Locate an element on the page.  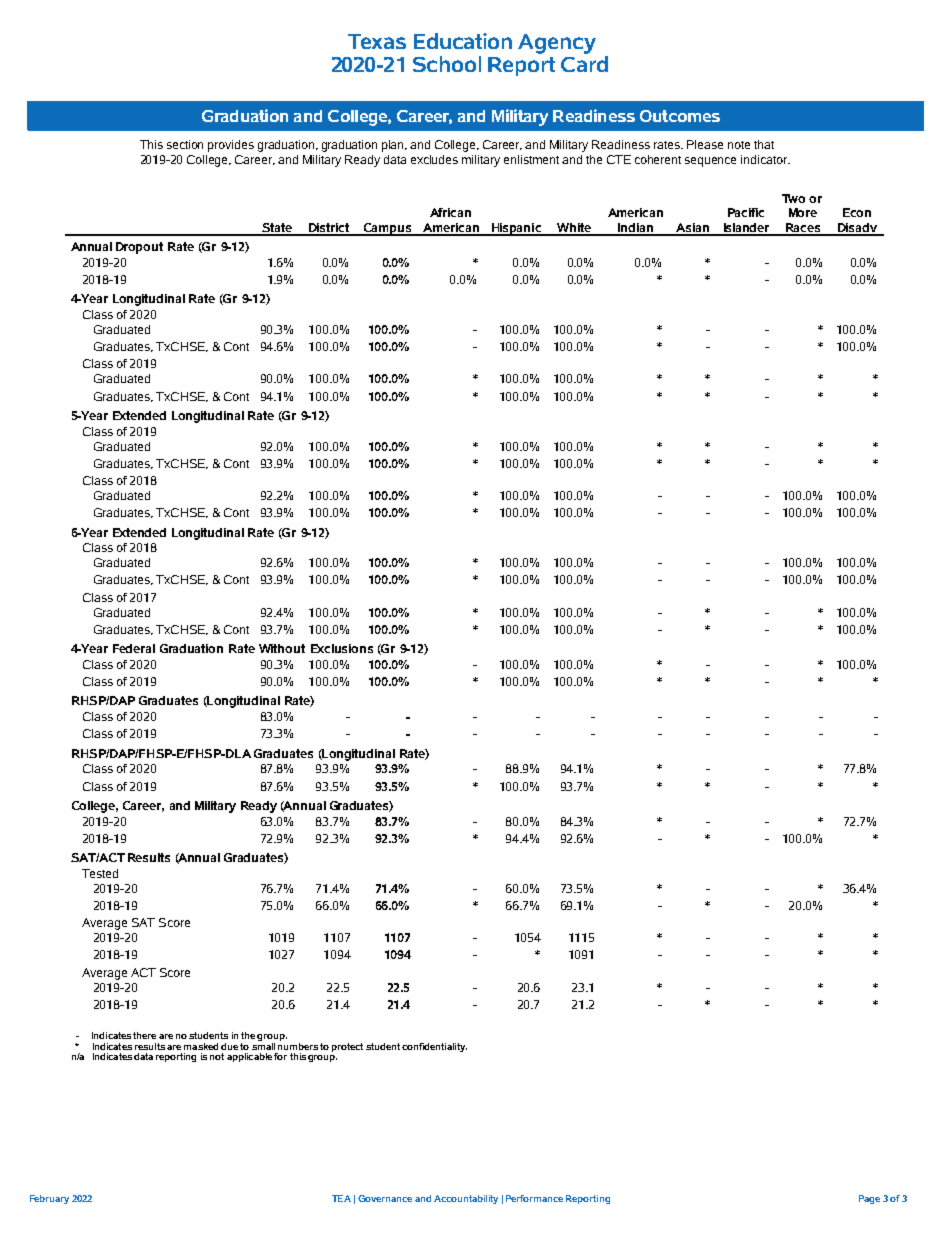
that is located at coordinates (764, 144).
